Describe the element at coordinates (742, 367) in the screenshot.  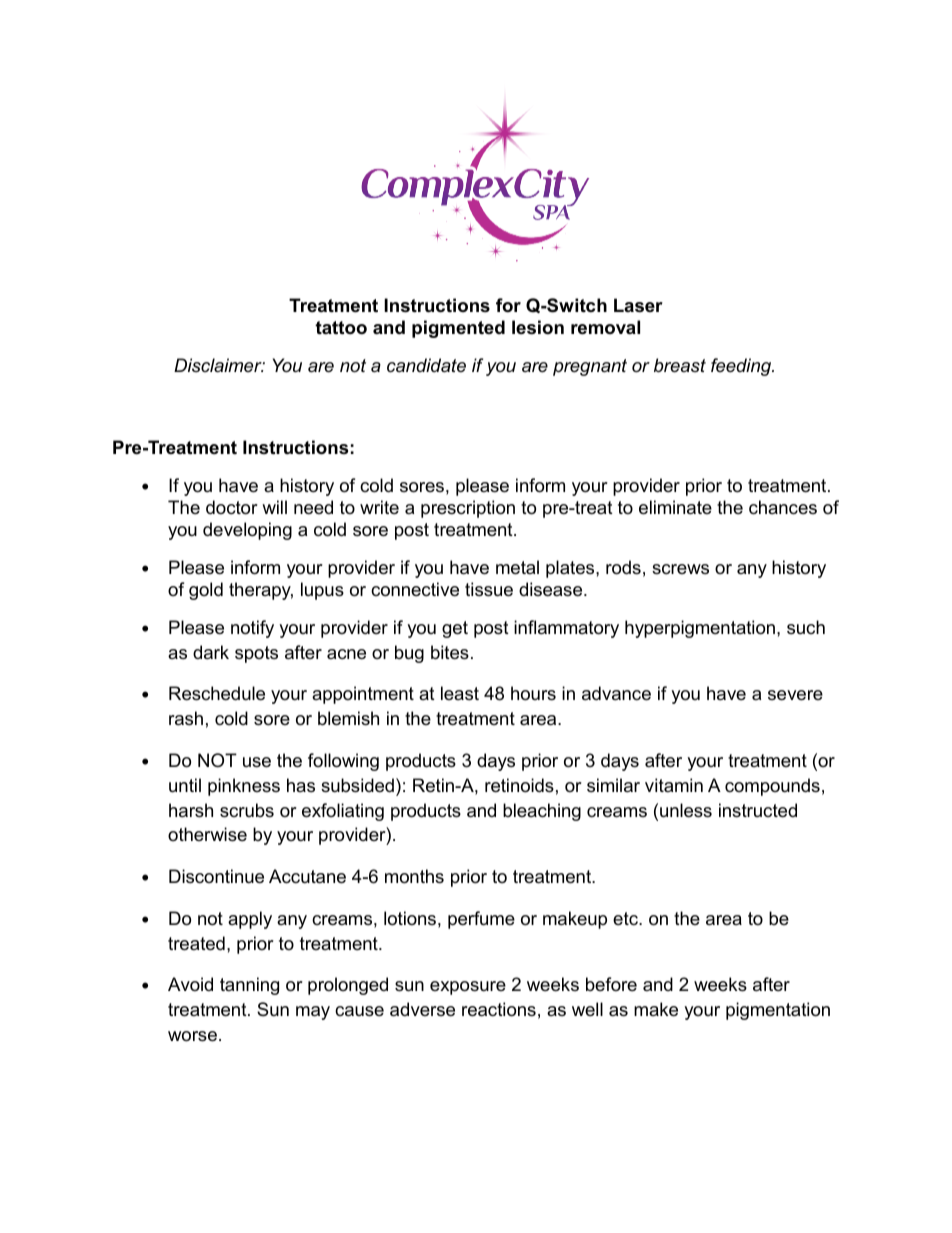
I see `feeding` at that location.
